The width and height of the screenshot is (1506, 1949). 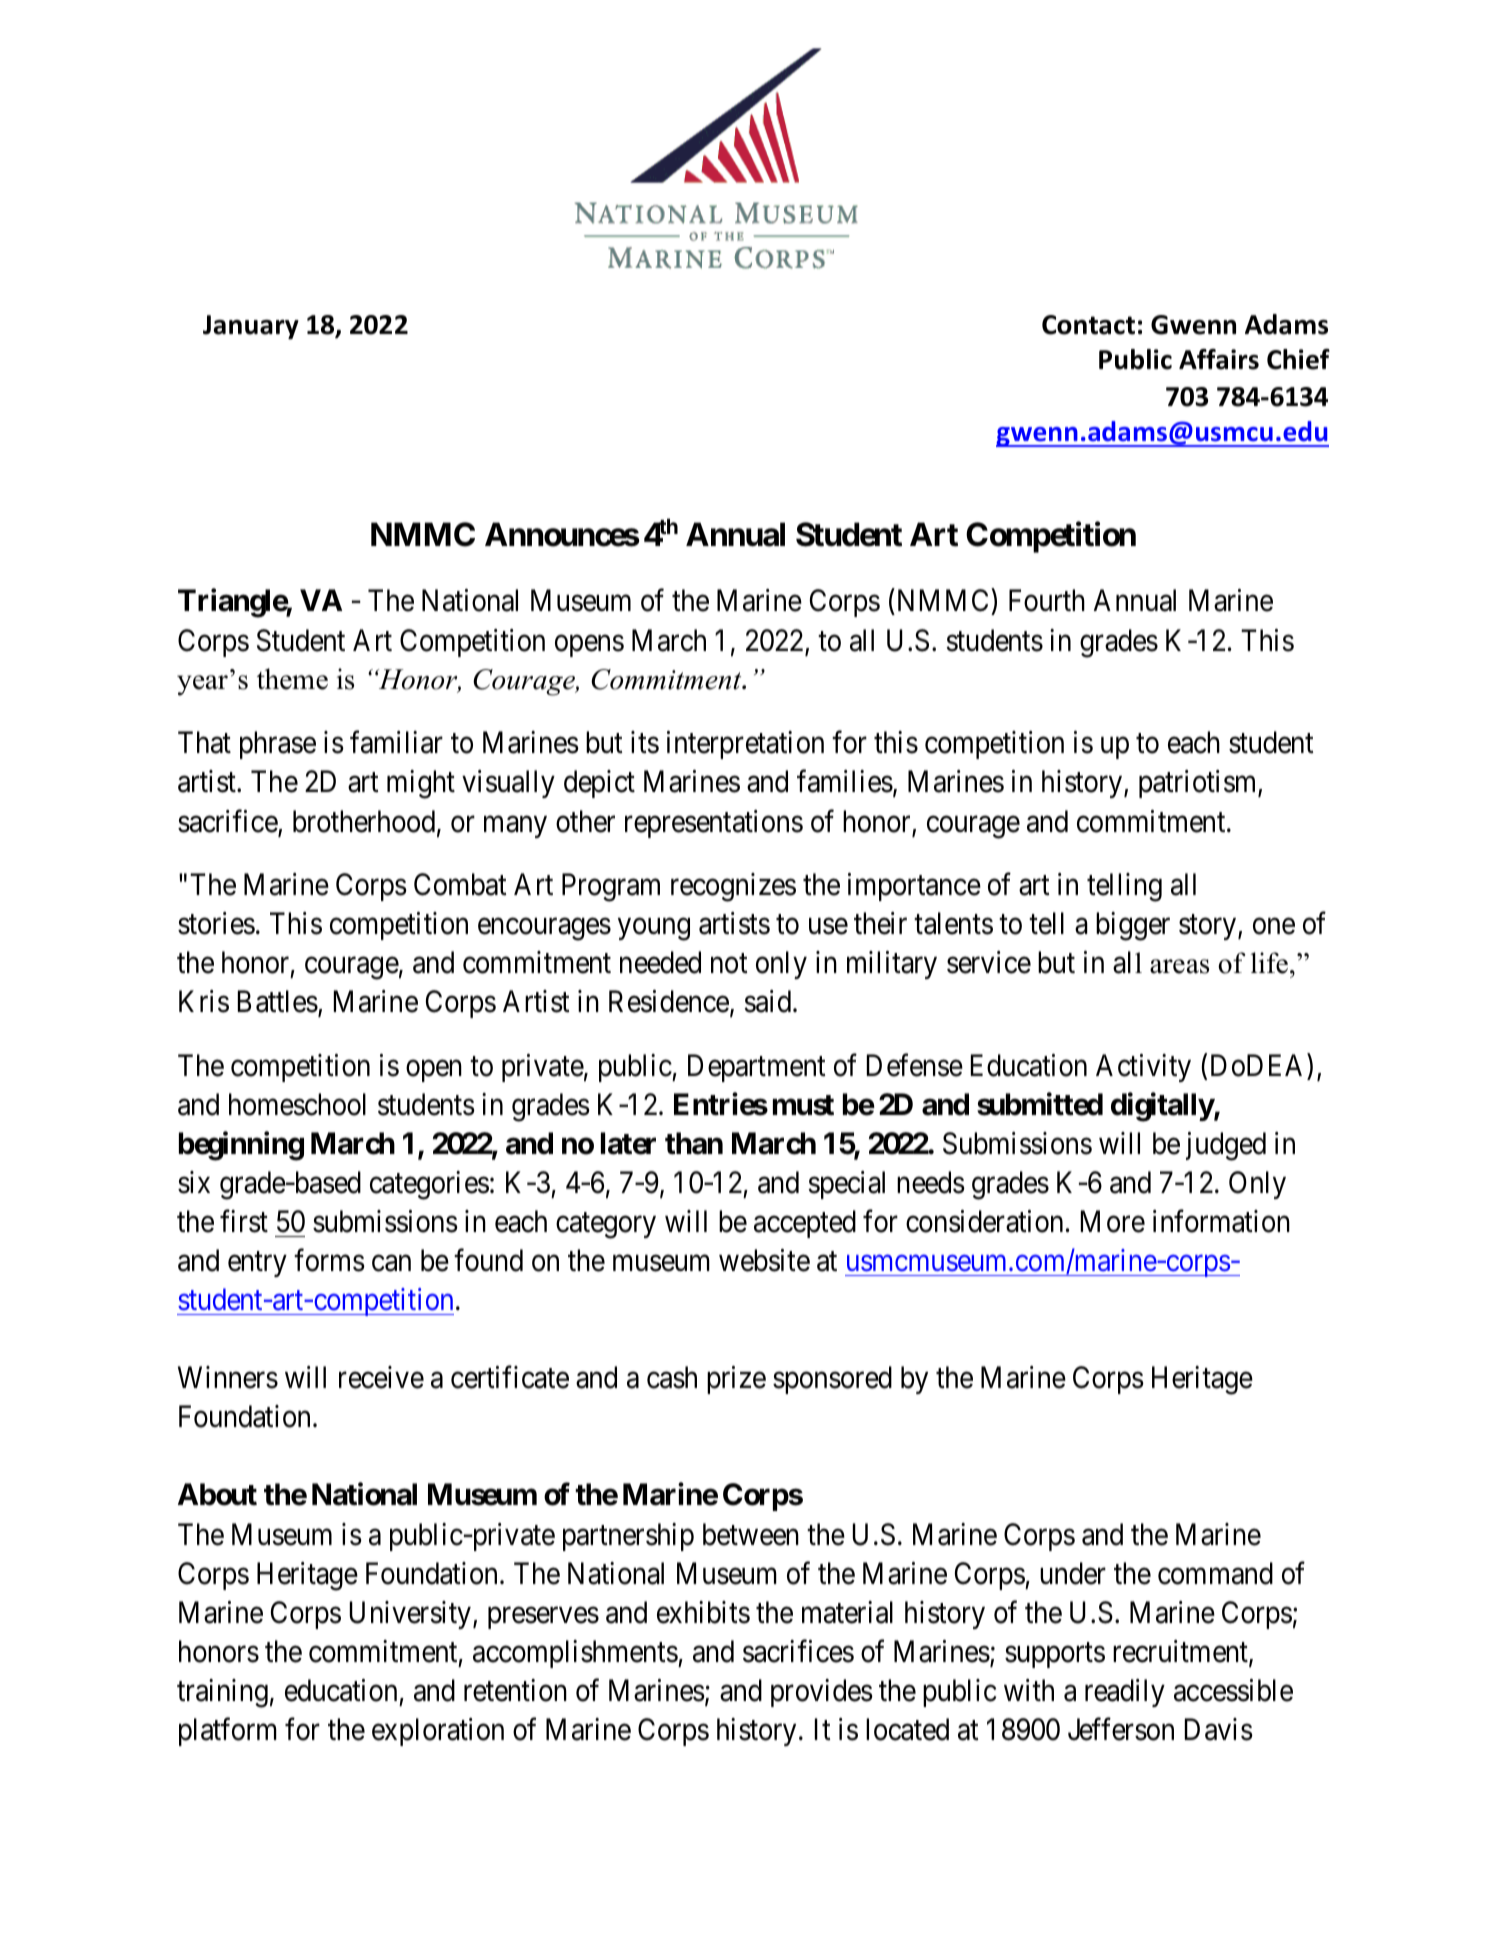 I want to click on Fourth, so click(x=1047, y=600).
